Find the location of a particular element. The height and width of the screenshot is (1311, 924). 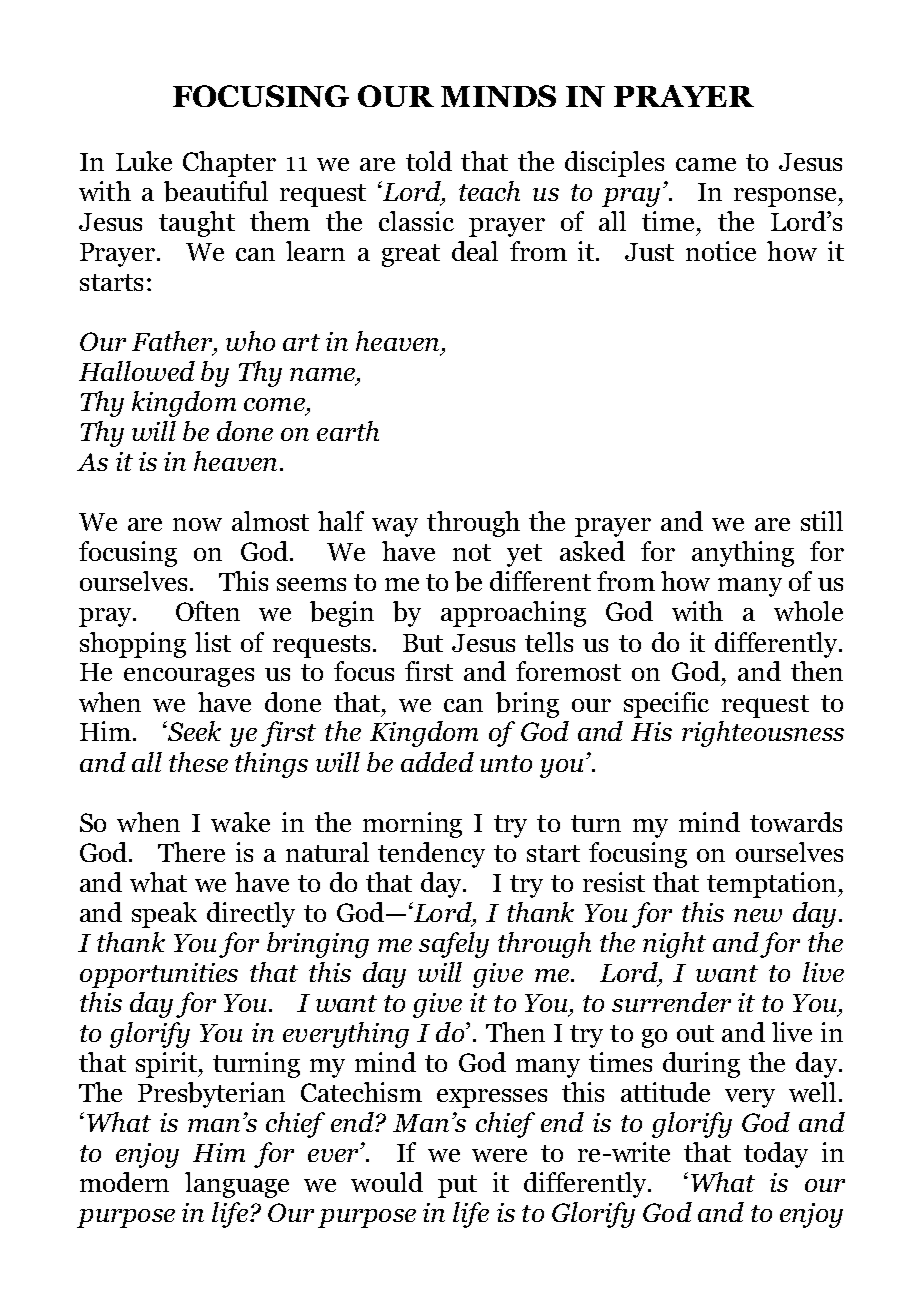

notice is located at coordinates (721, 251).
